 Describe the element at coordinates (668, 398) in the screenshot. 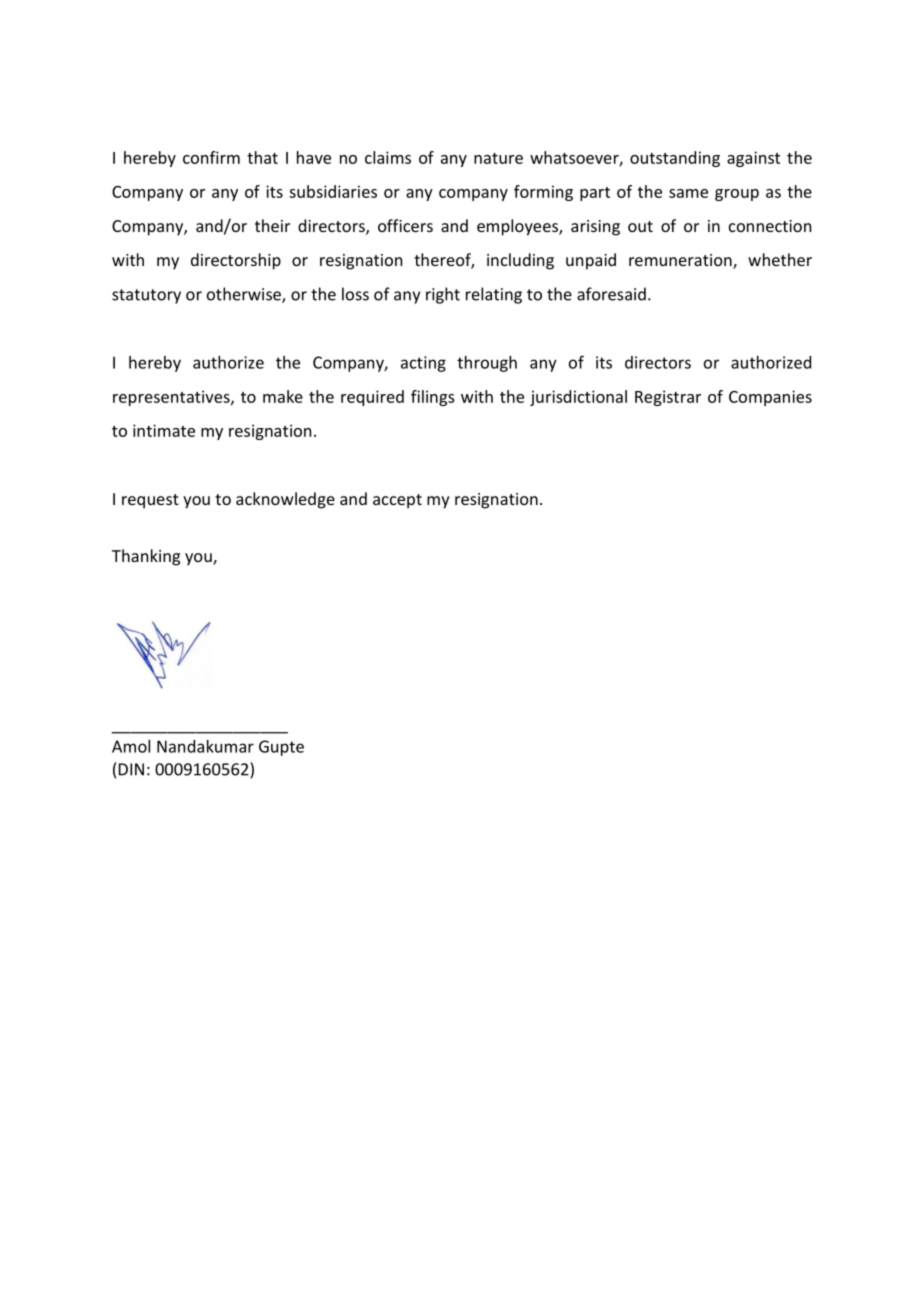

I see `Registrar` at that location.
